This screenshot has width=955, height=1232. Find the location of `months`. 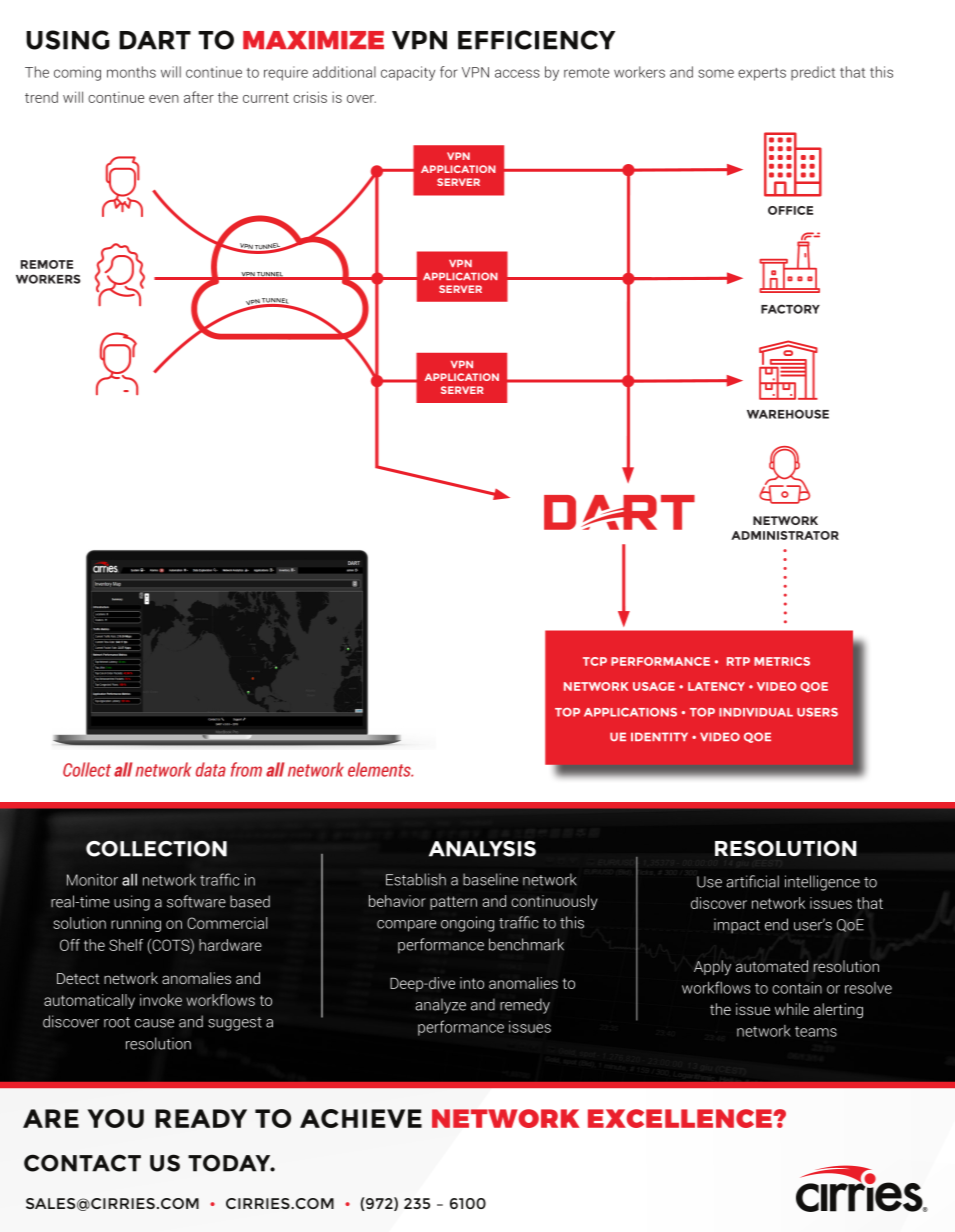

months is located at coordinates (131, 72).
